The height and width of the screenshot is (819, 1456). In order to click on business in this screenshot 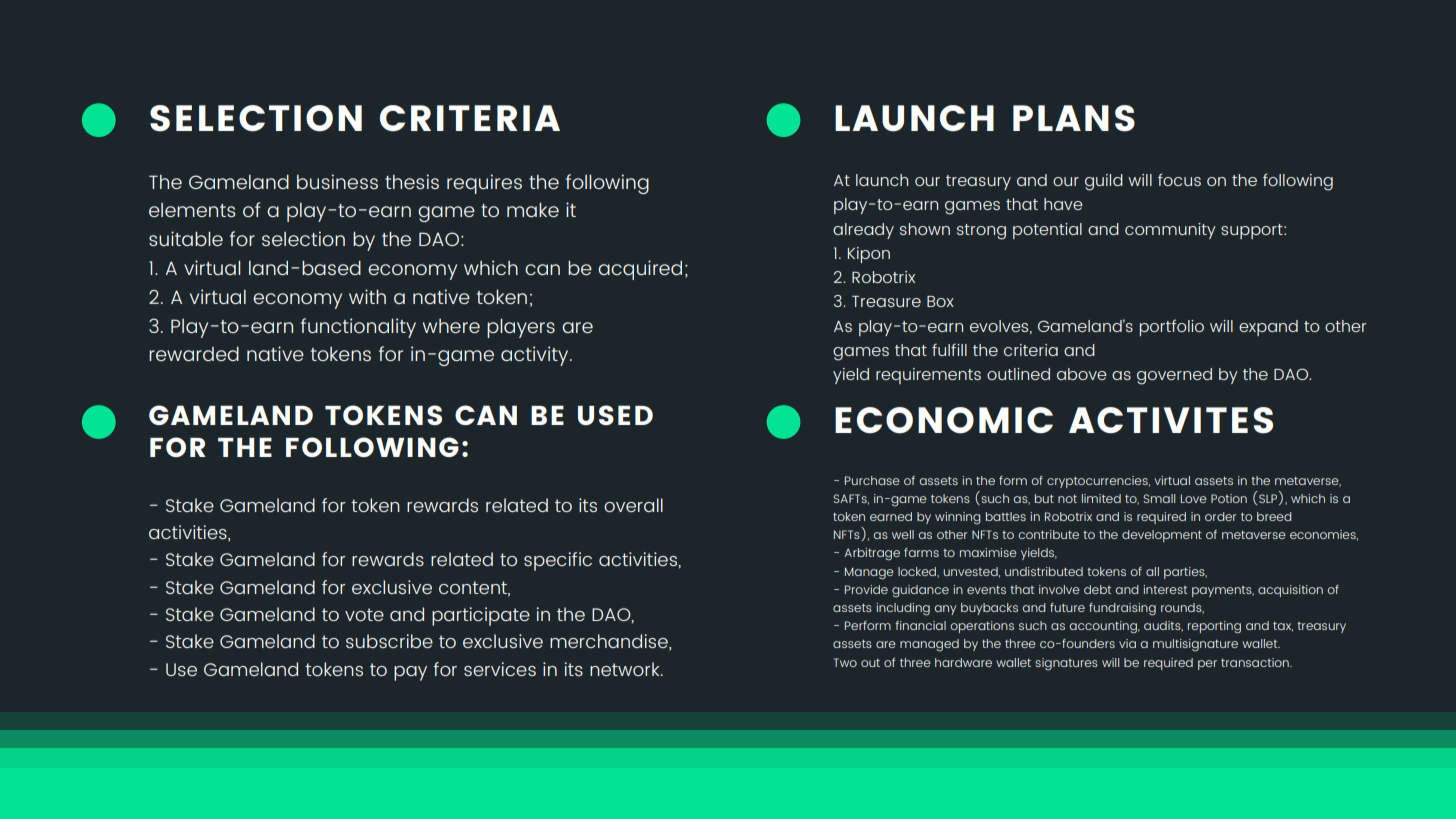, I will do `click(337, 181)`.
